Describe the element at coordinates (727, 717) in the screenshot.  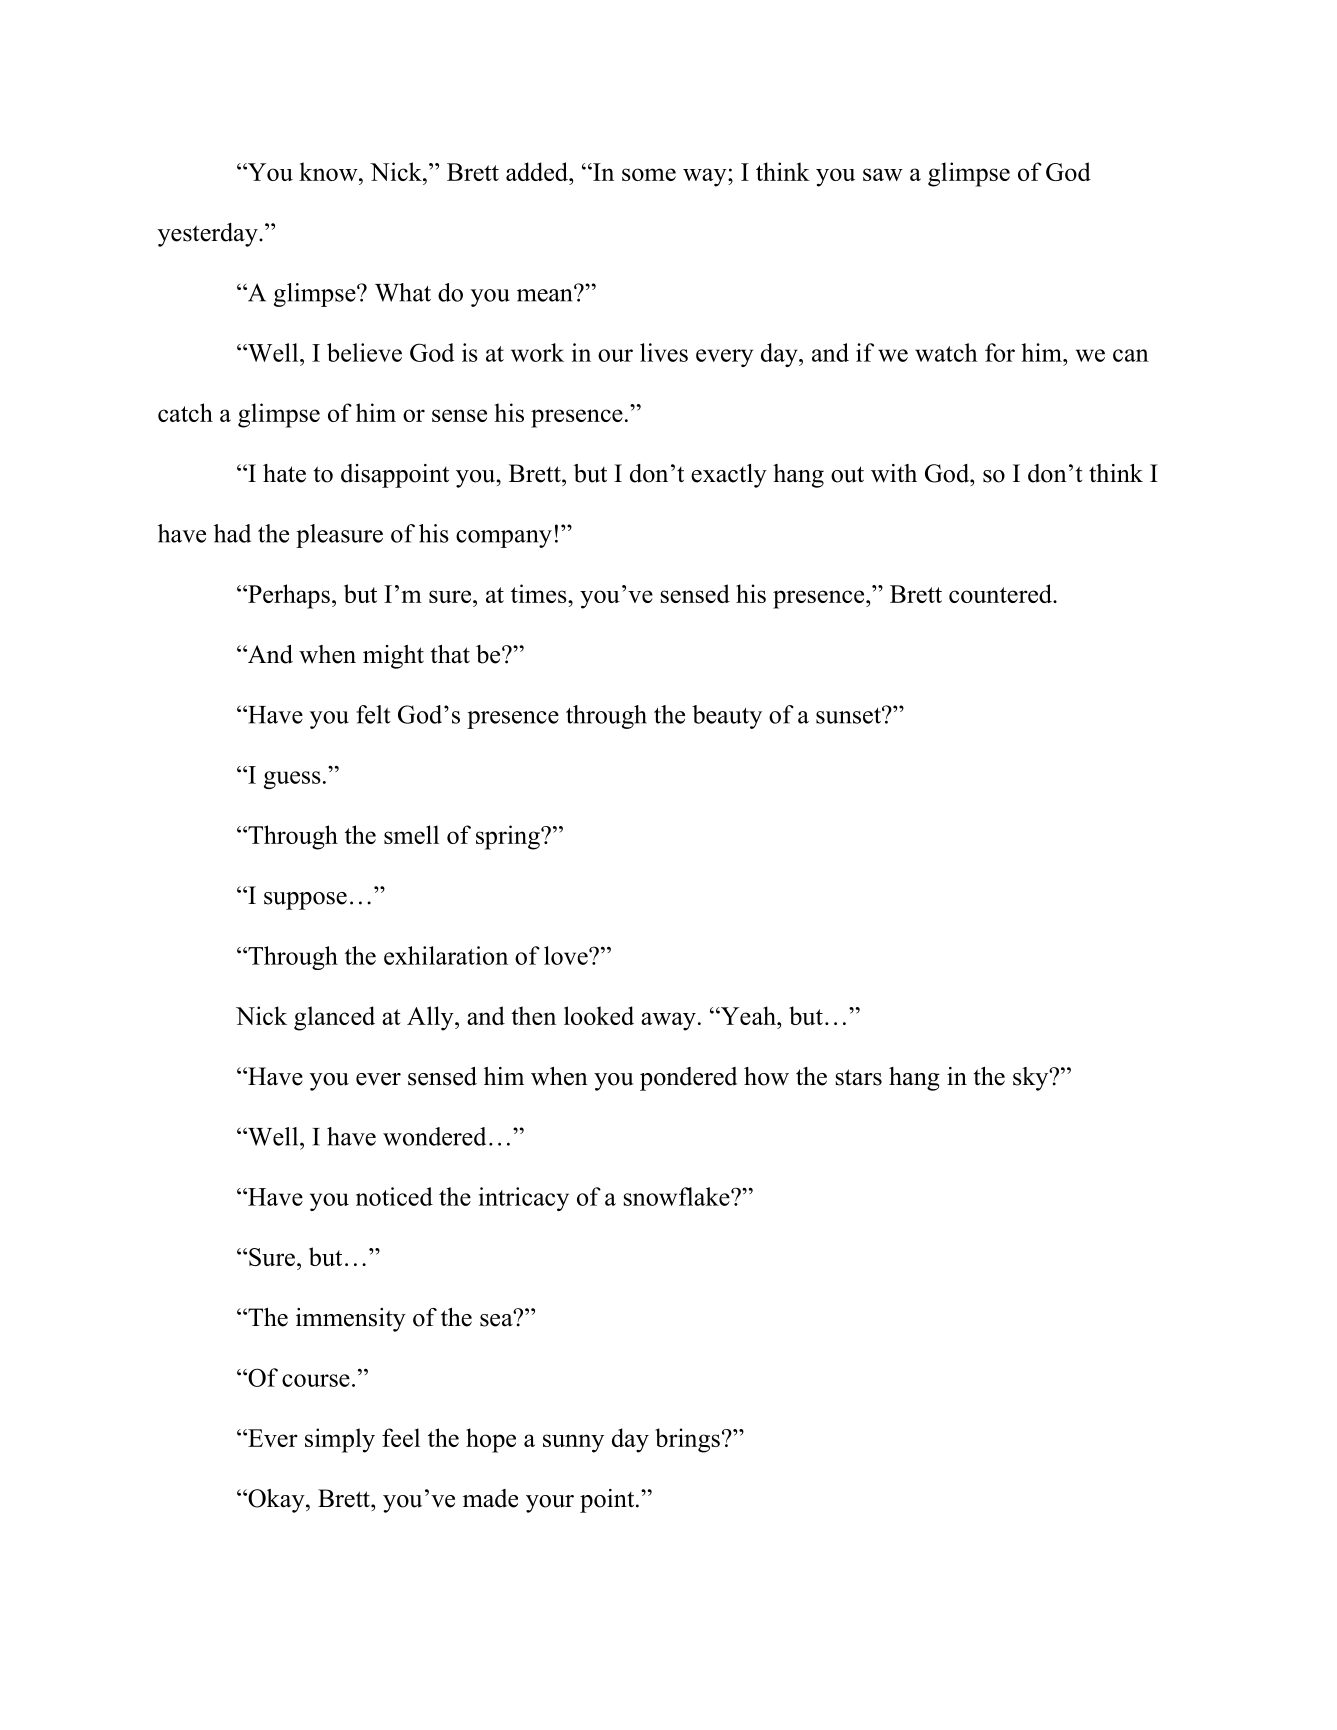
I see `beauty` at that location.
